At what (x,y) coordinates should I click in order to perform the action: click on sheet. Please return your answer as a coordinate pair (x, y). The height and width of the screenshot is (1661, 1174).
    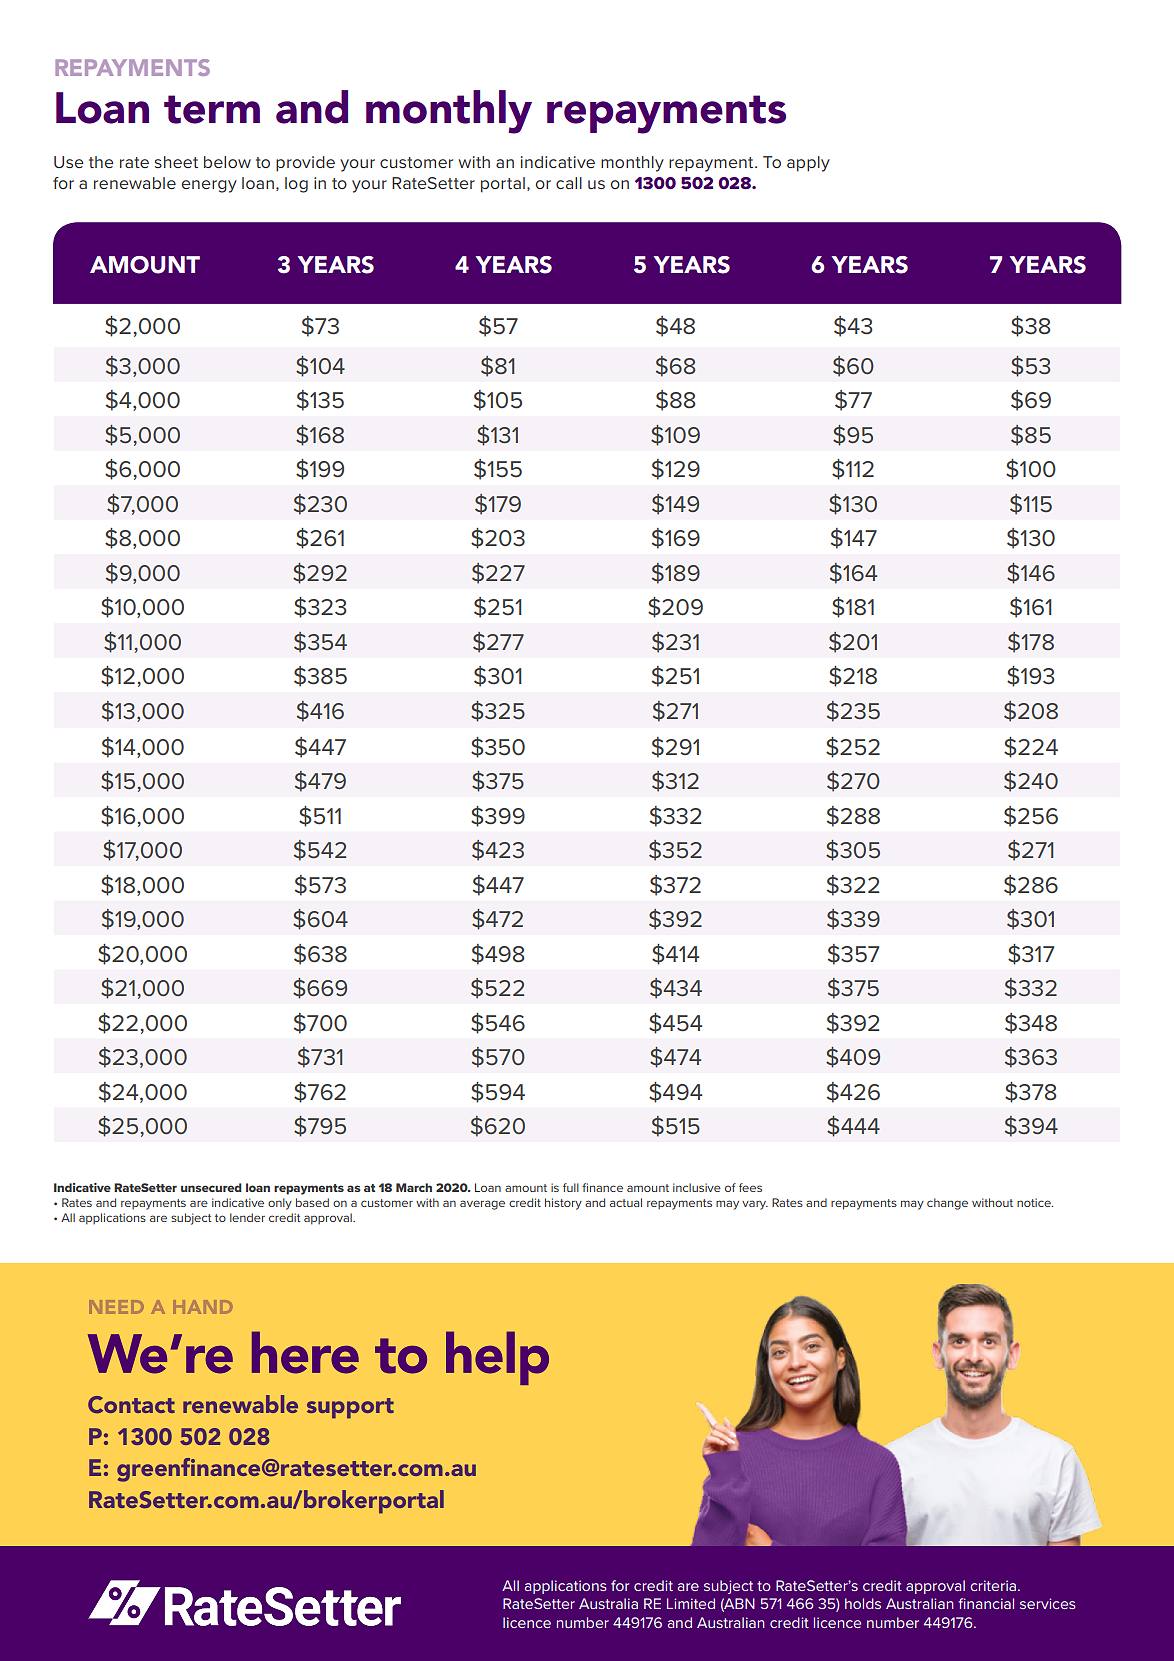
    Looking at the image, I should click on (176, 162).
